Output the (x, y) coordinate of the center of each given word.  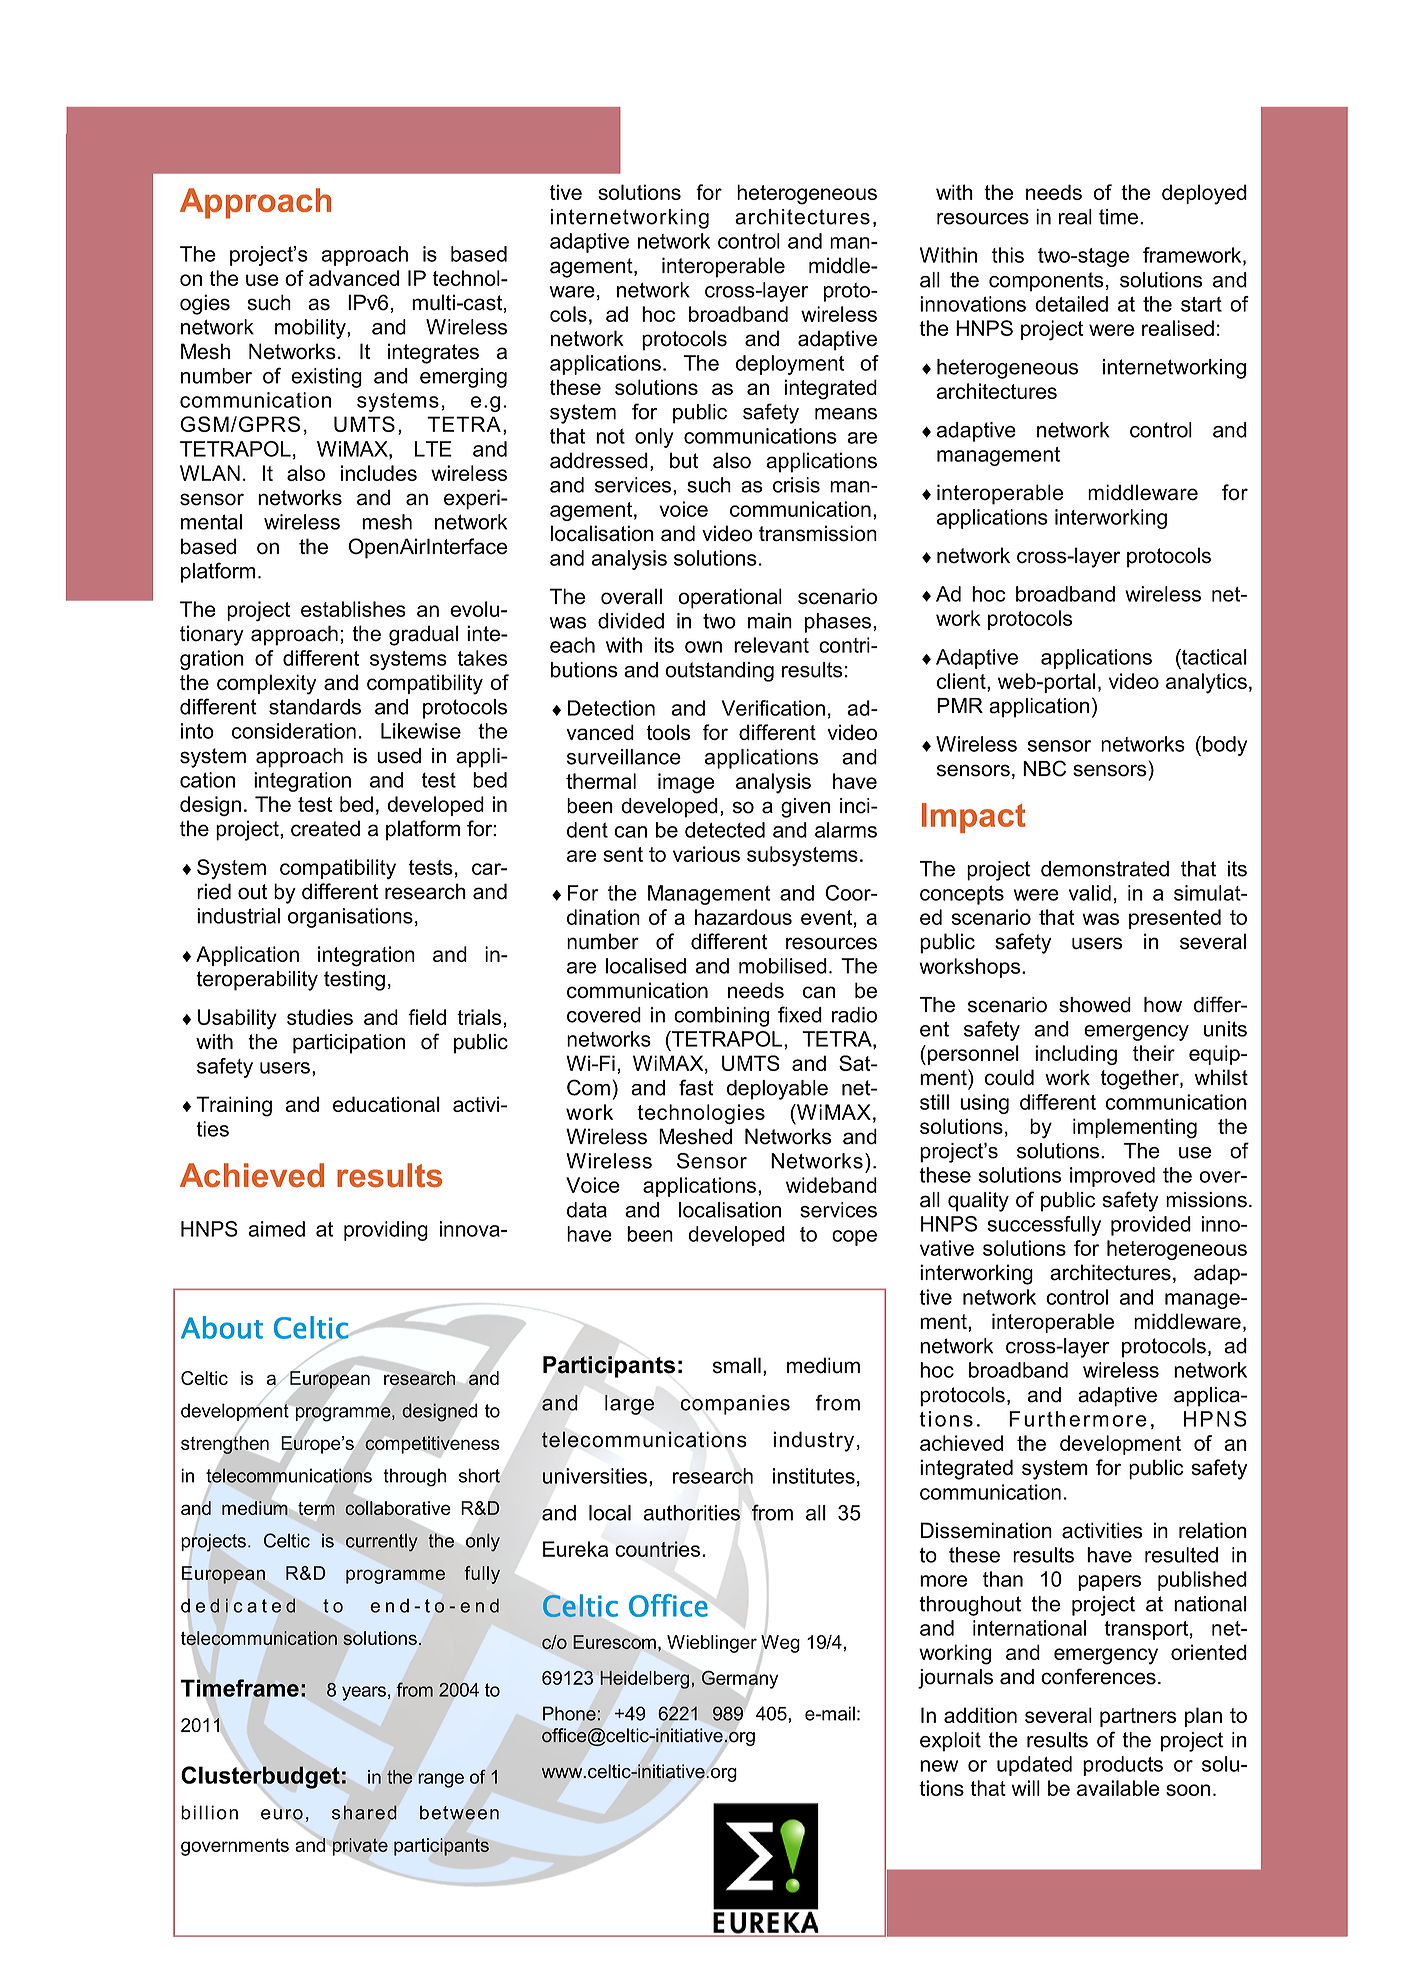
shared (364, 1812)
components (1046, 282)
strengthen (225, 1445)
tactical (1213, 657)
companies (735, 1405)
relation (1213, 1530)
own (703, 647)
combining (721, 1017)
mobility (311, 329)
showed (1095, 1005)
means (846, 414)
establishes (353, 609)
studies (320, 1017)
